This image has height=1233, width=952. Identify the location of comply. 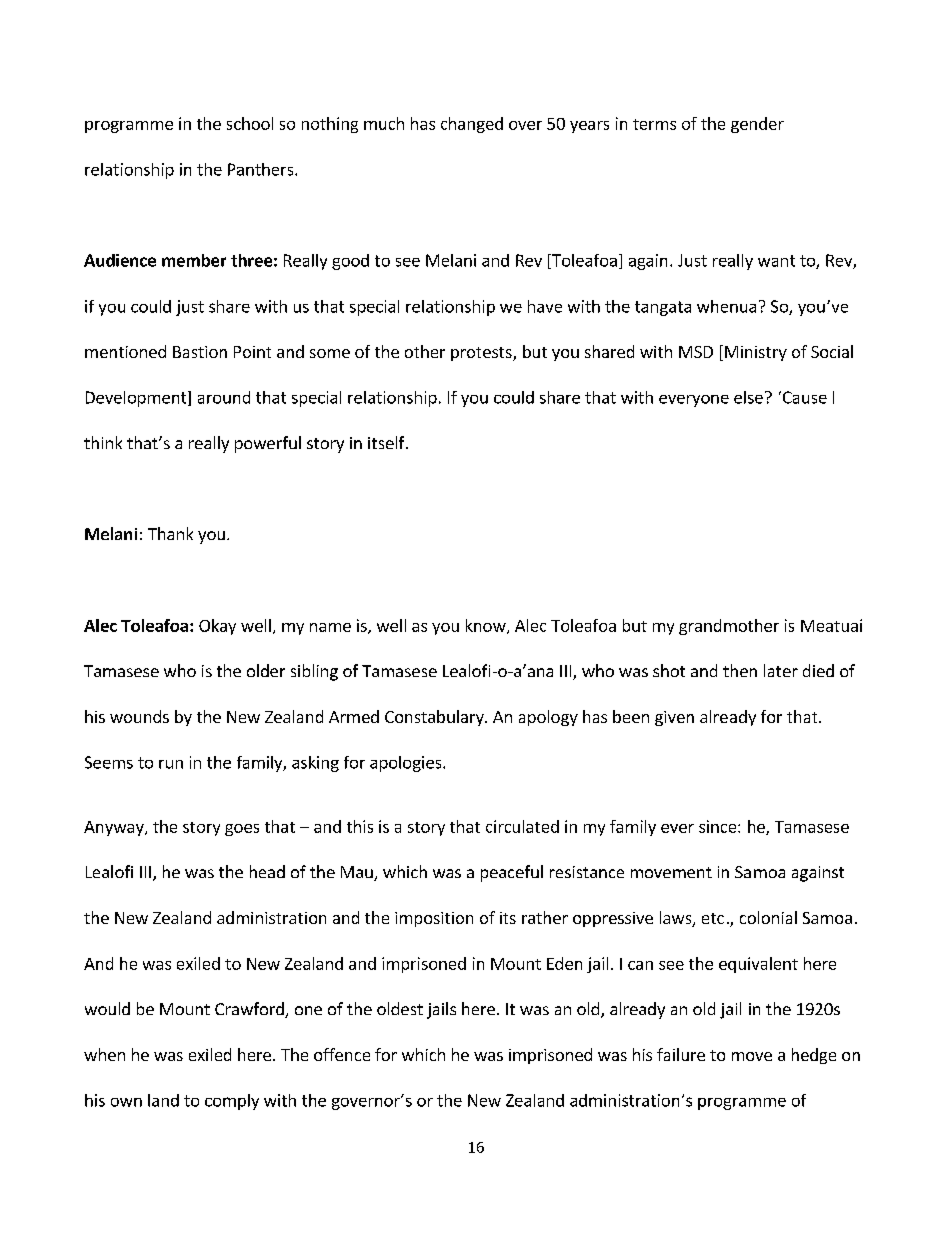
(232, 1102).
